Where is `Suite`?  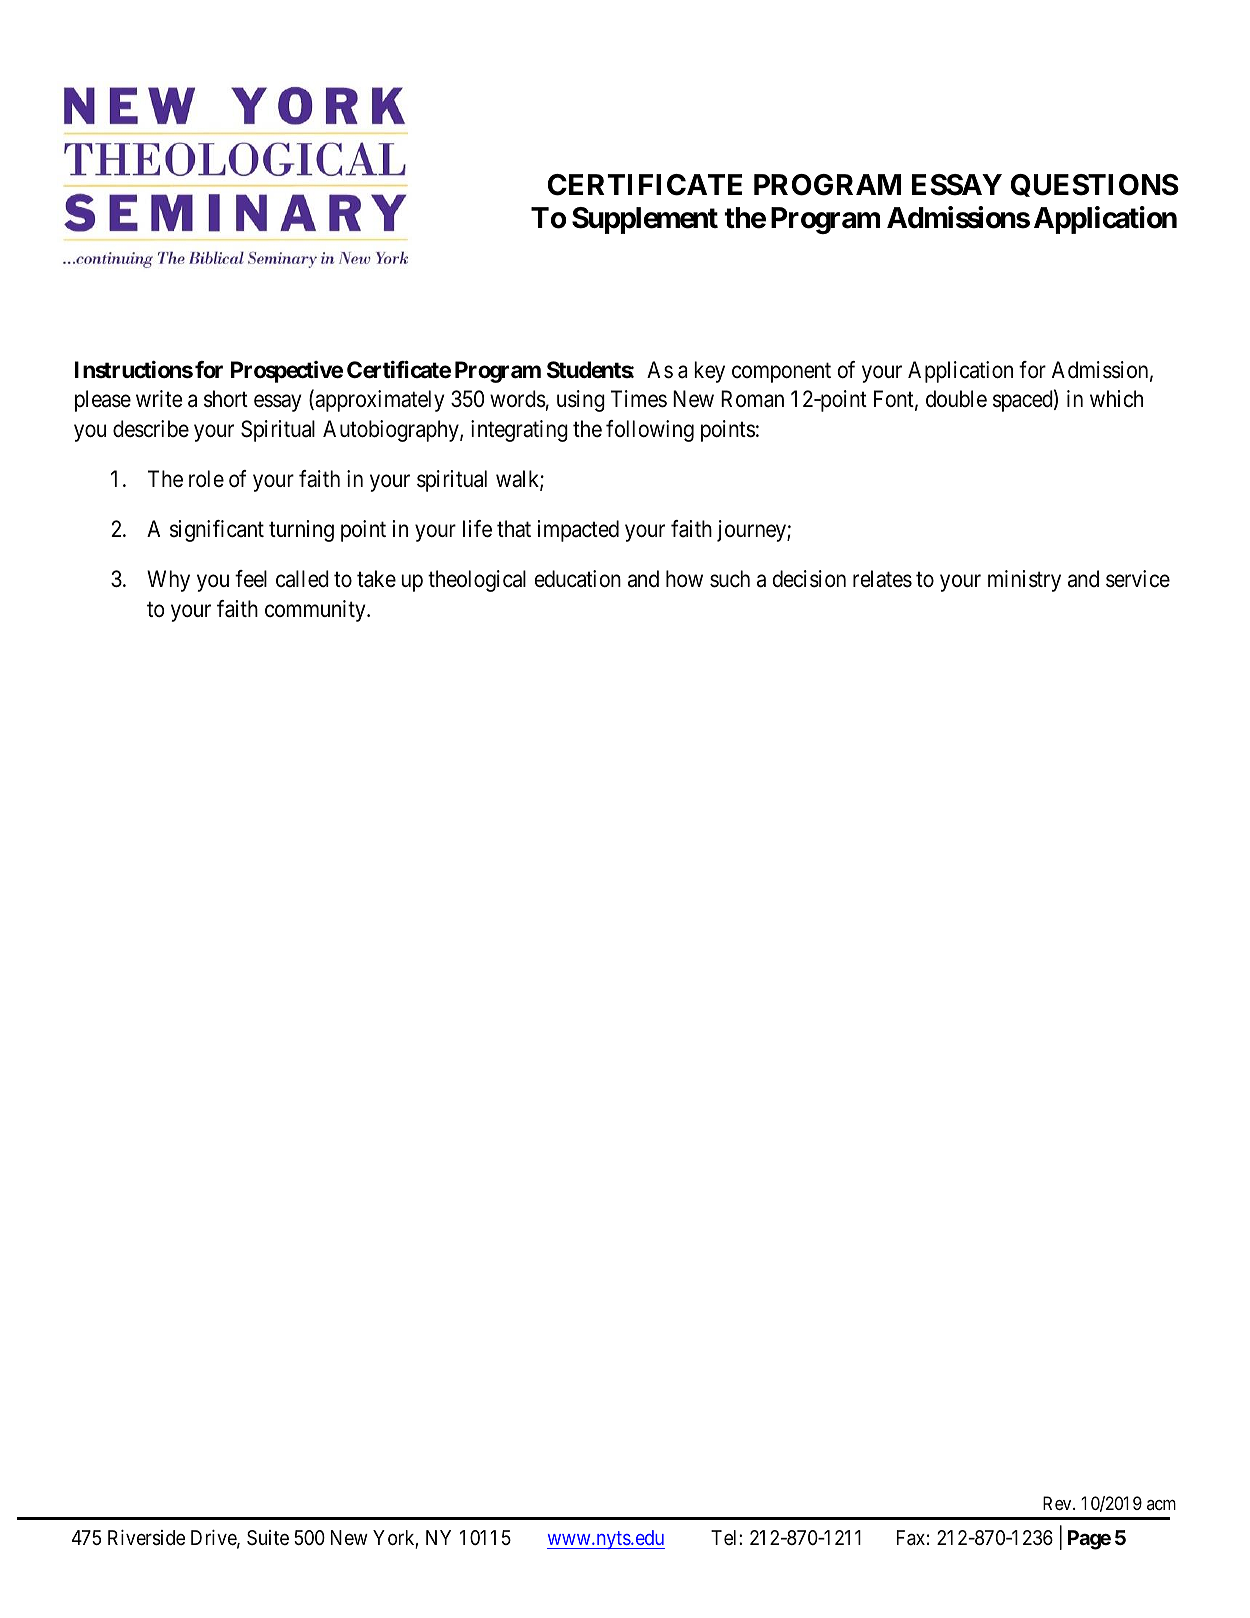 Suite is located at coordinates (268, 1537).
